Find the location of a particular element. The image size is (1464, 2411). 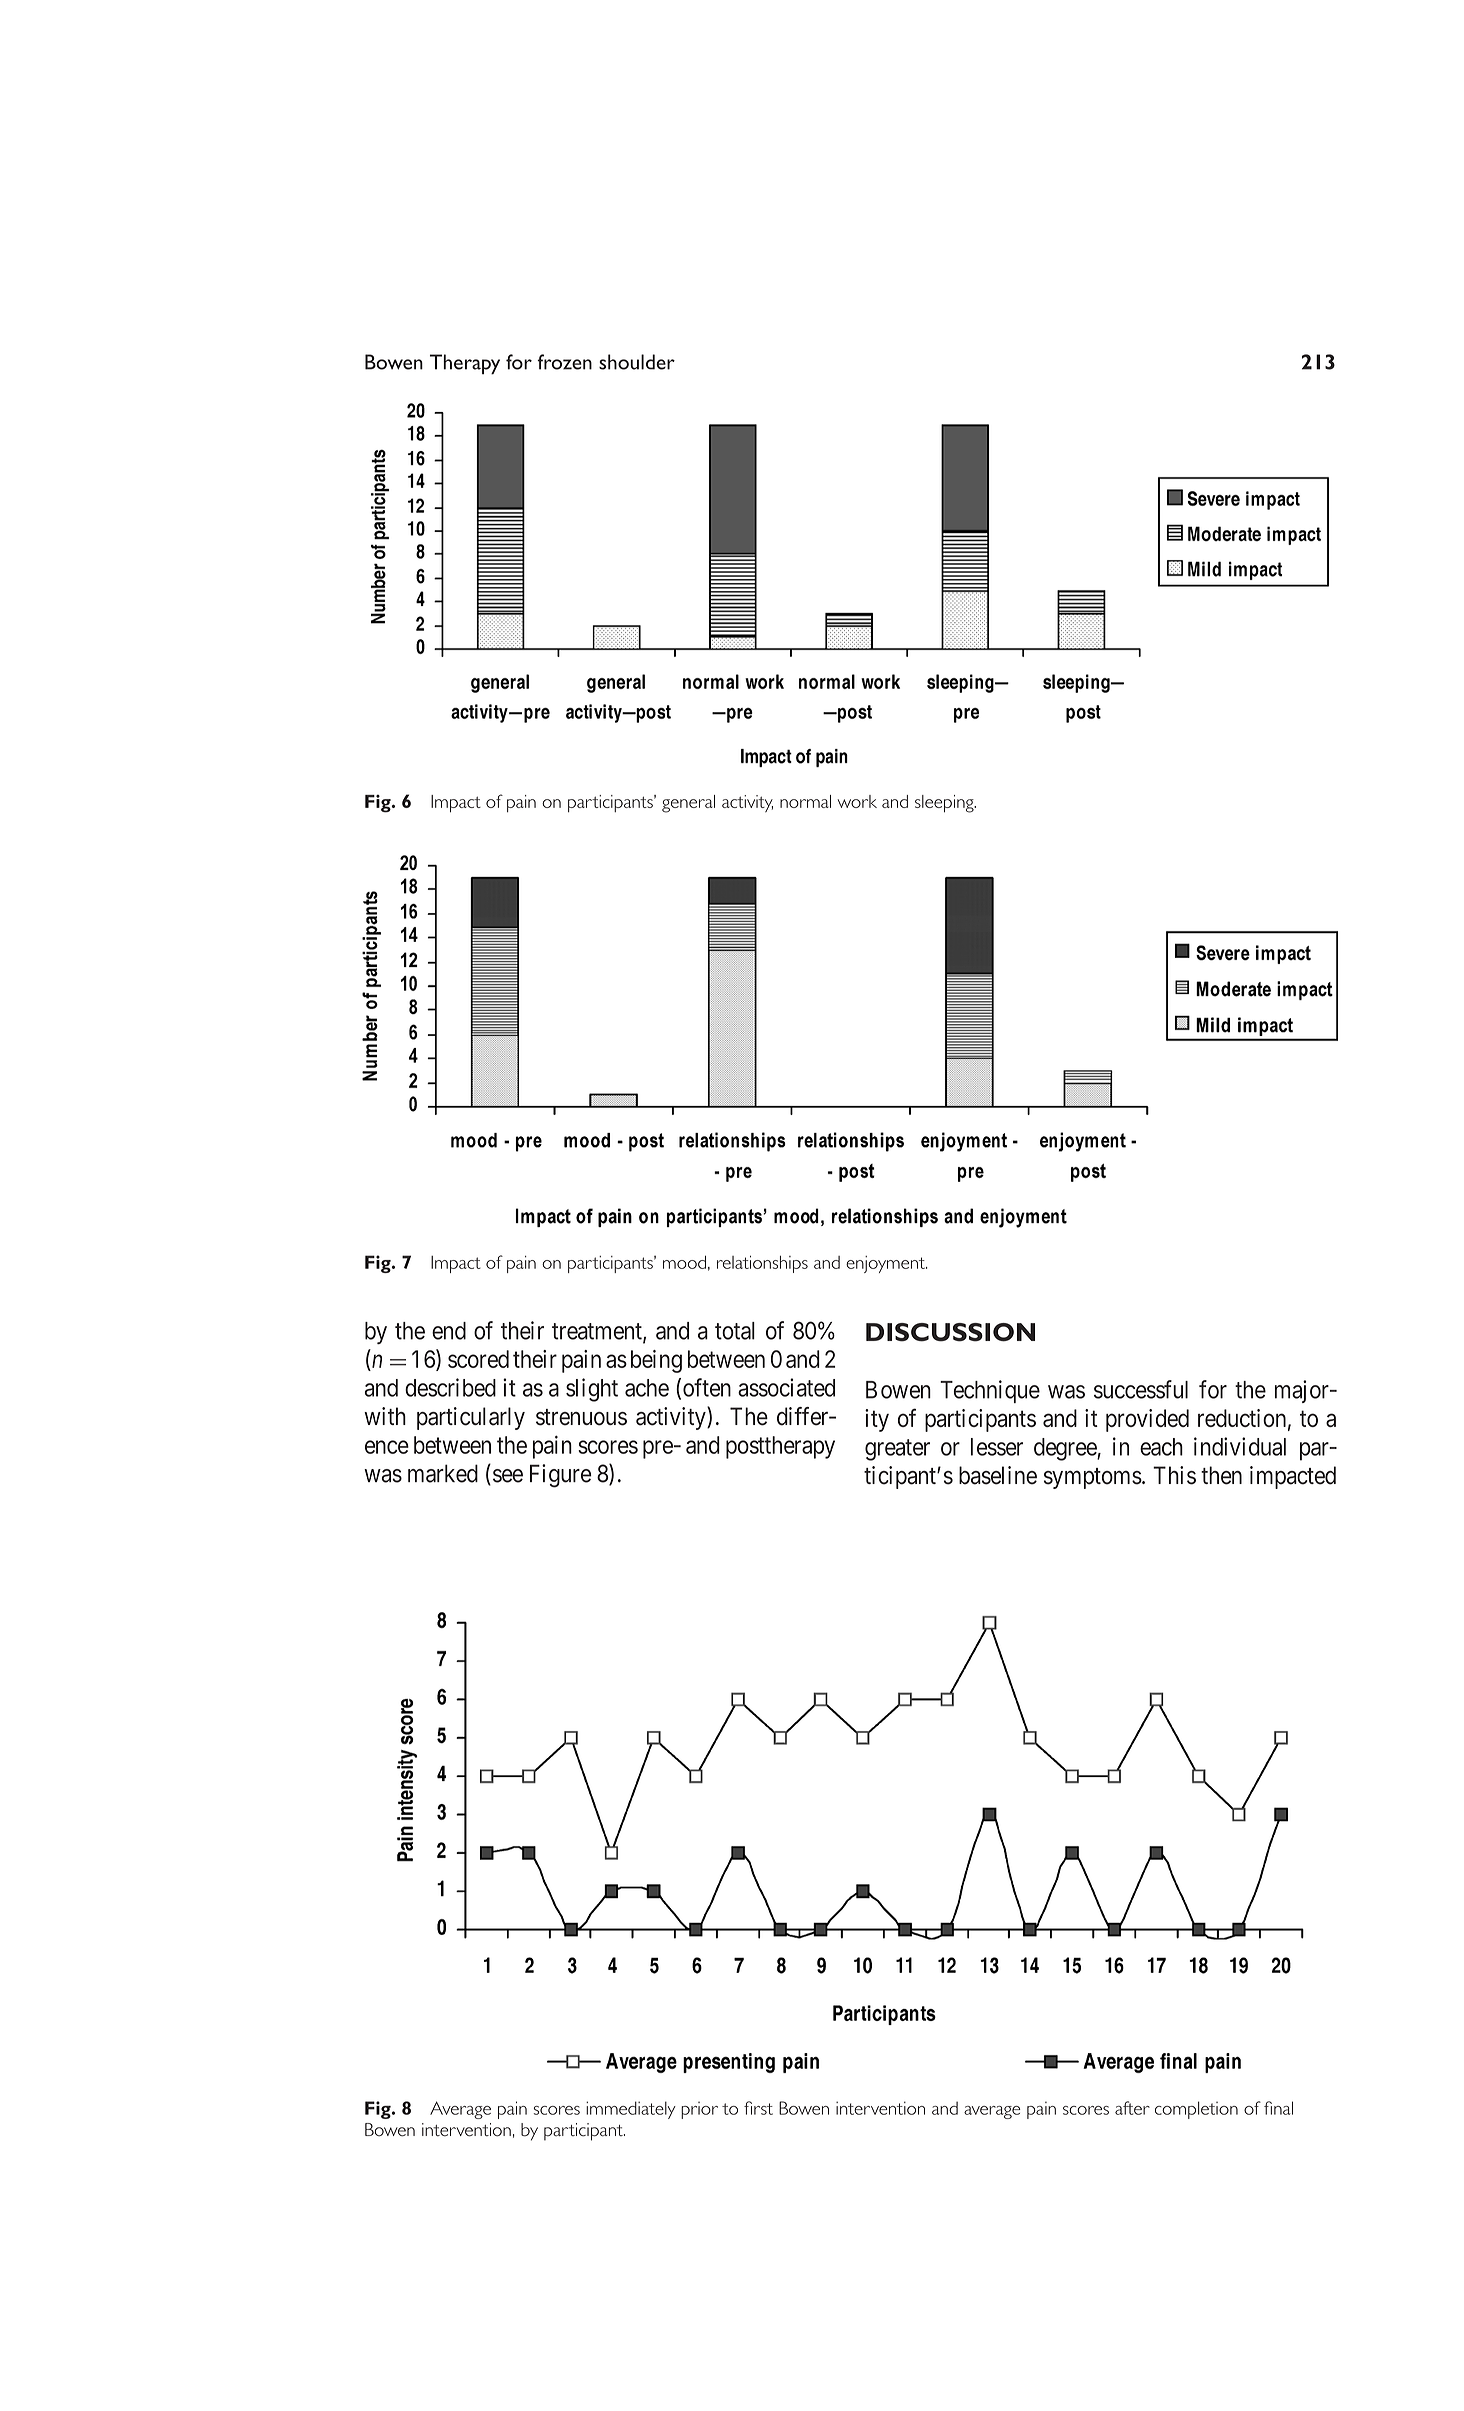

sleeping is located at coordinates (945, 804).
